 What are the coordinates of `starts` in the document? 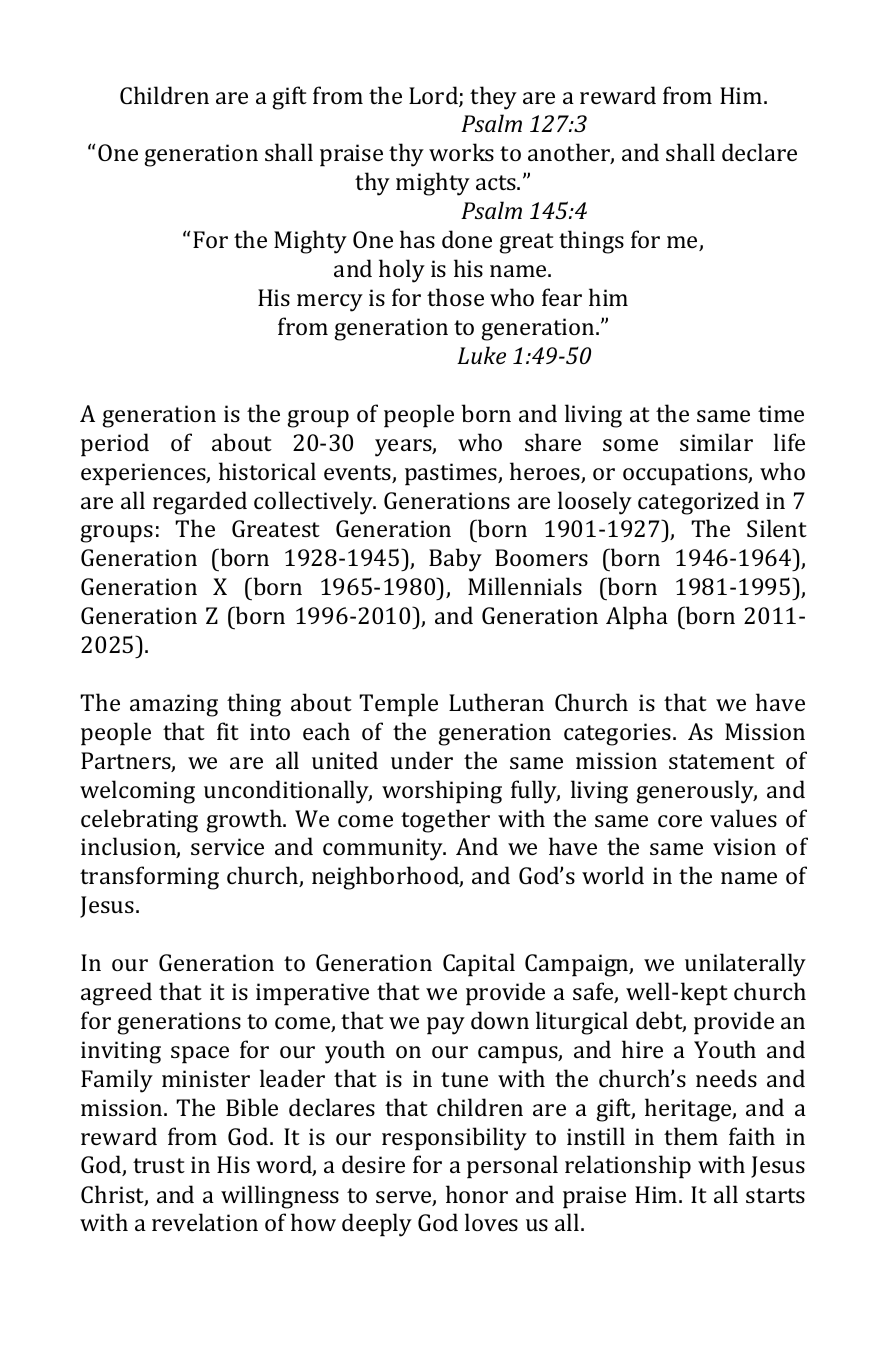 It's located at (775, 1195).
